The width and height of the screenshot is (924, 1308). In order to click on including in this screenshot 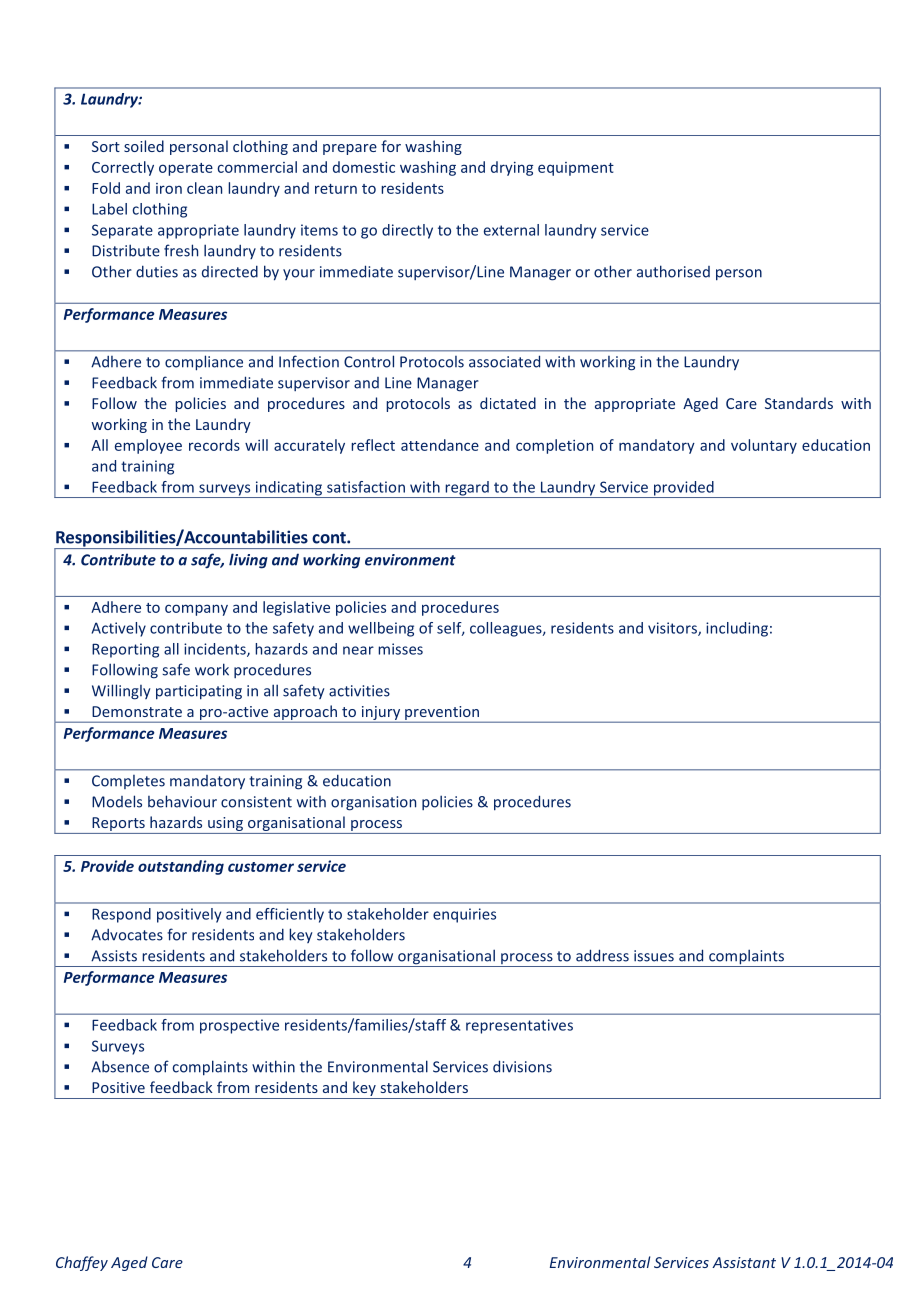, I will do `click(737, 629)`.
